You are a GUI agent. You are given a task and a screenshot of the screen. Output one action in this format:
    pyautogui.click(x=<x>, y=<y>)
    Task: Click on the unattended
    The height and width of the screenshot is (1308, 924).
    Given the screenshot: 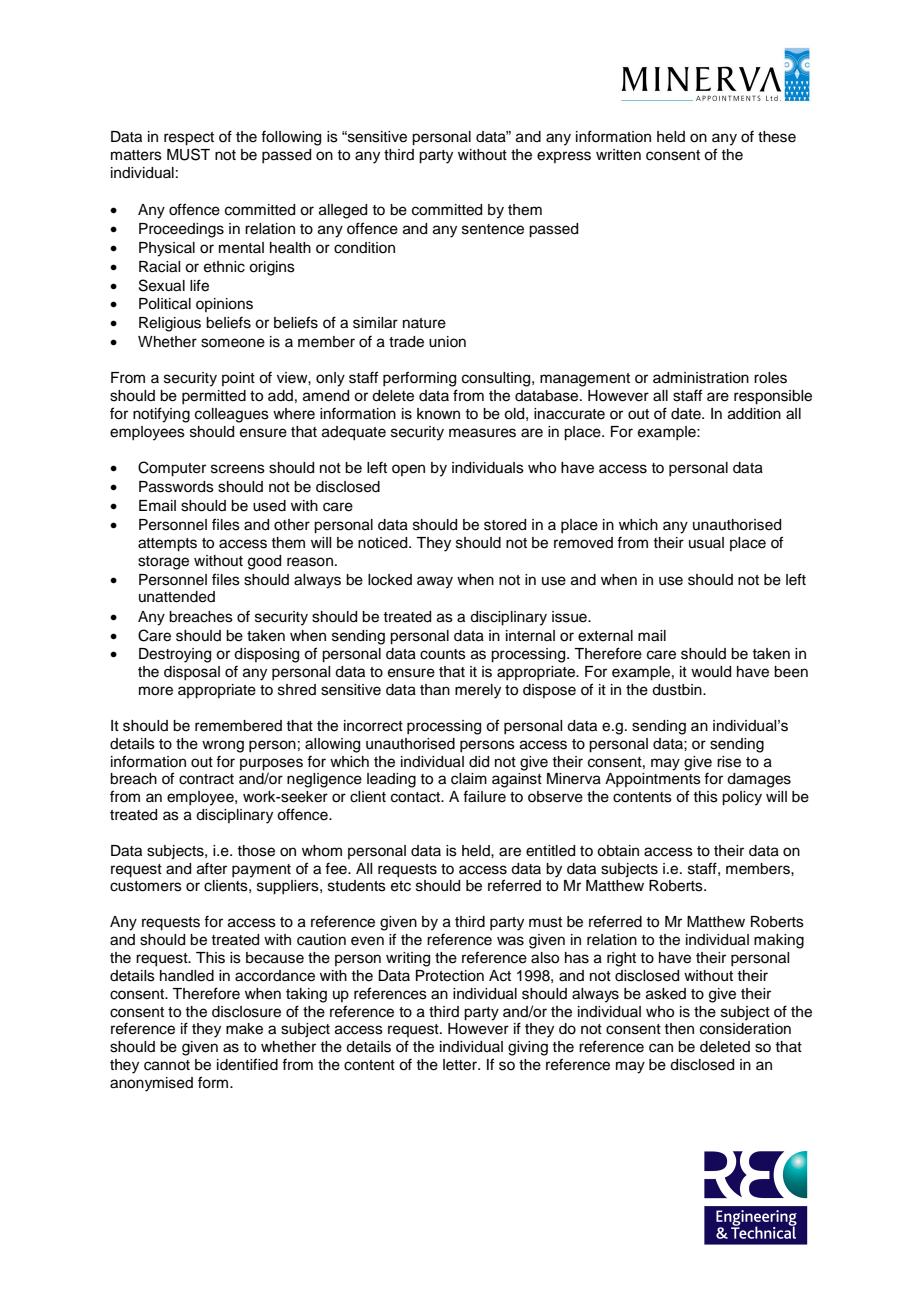 What is the action you would take?
    pyautogui.click(x=177, y=597)
